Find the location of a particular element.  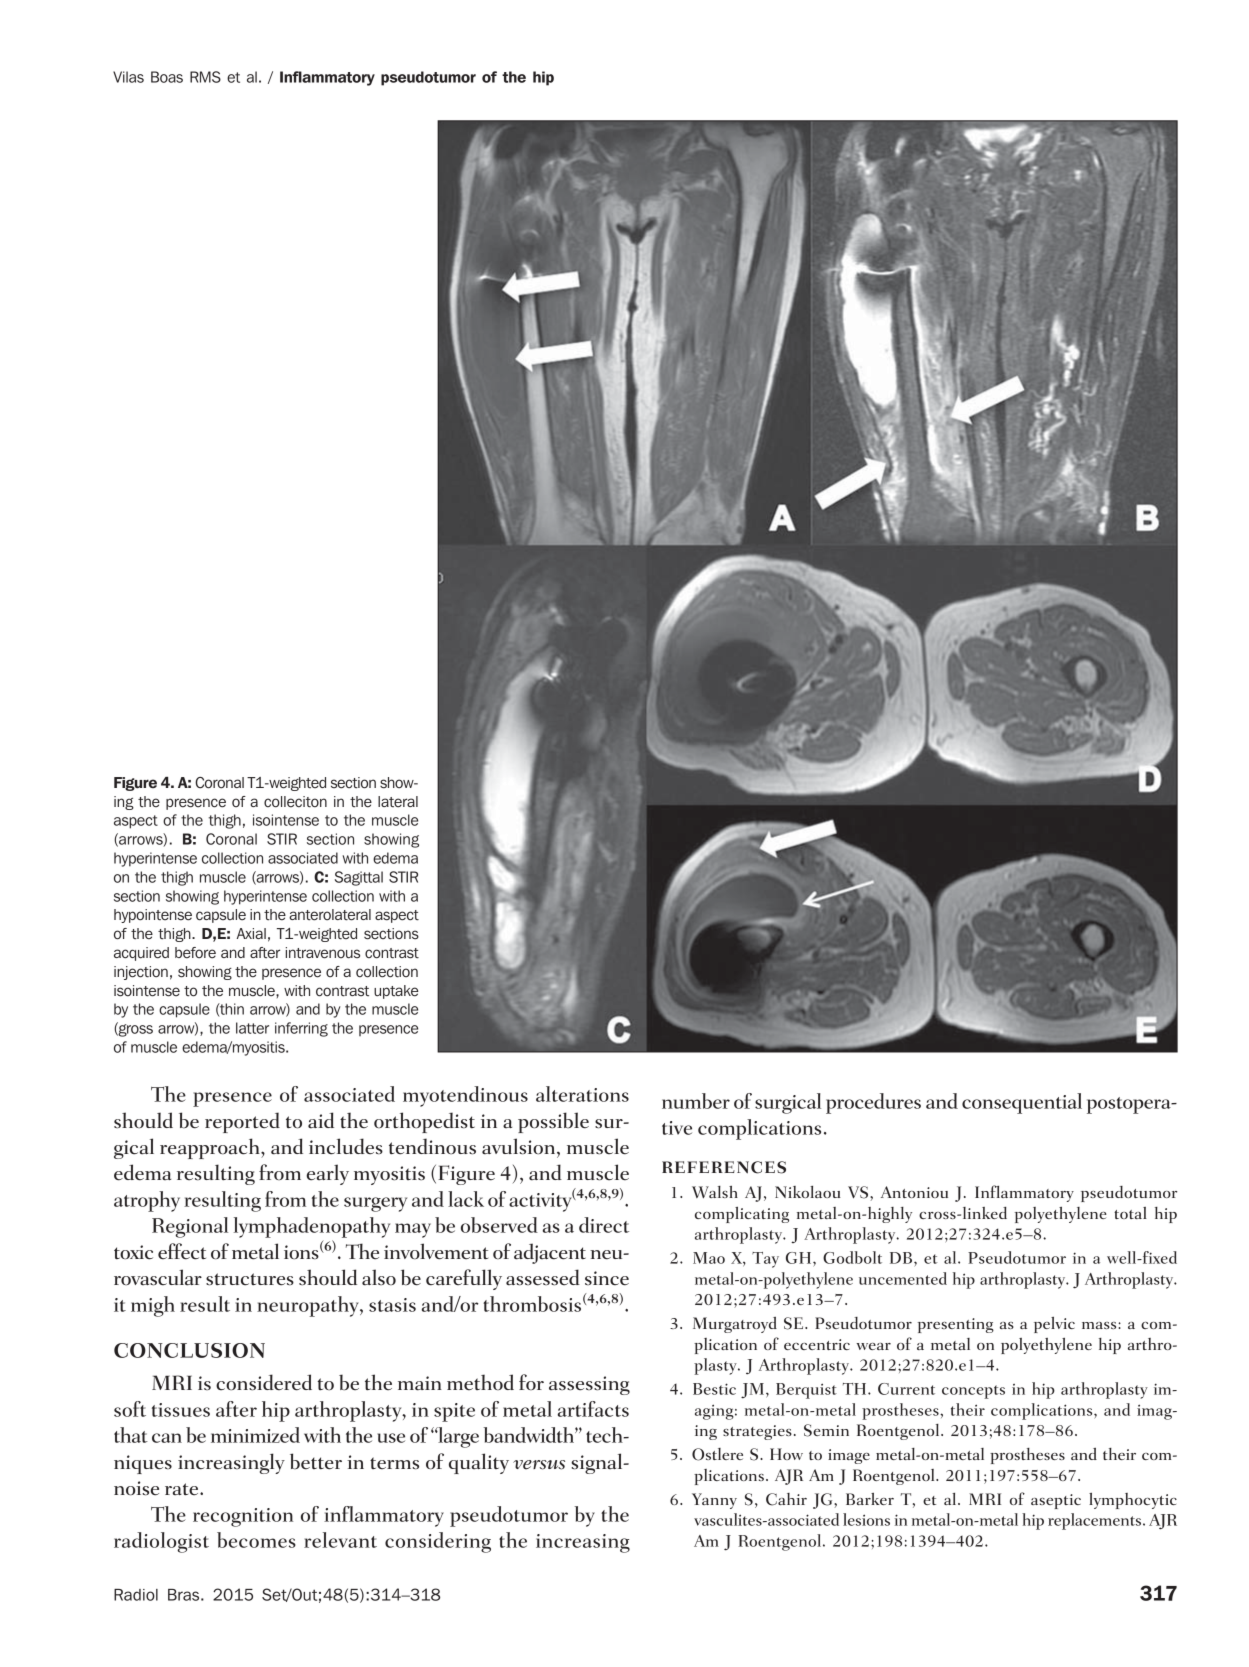

before is located at coordinates (195, 953).
